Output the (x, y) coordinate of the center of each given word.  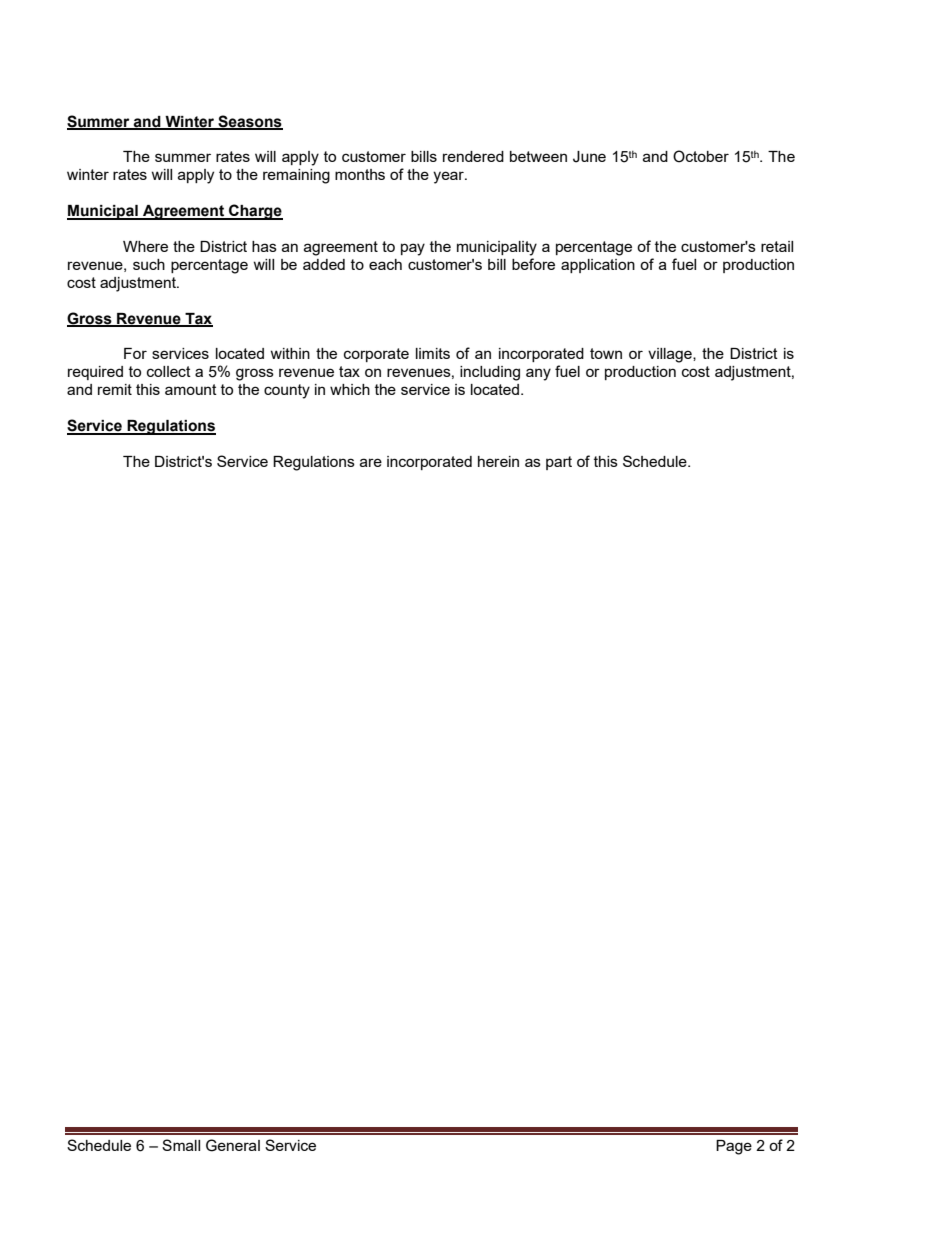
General (233, 1145)
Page (734, 1147)
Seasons (249, 122)
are (371, 462)
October (701, 156)
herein (498, 461)
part (559, 463)
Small (181, 1145)
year (449, 177)
